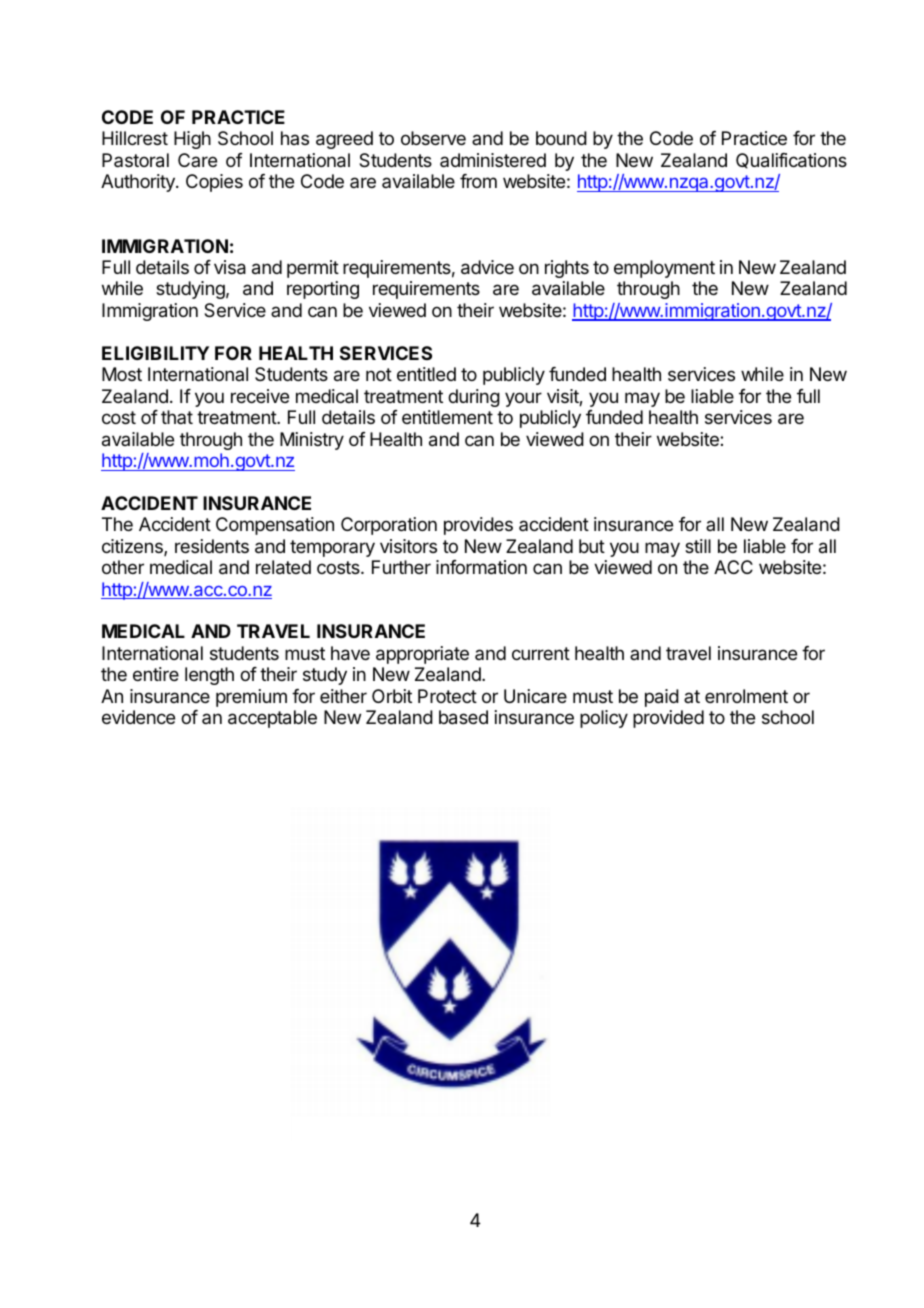 The width and height of the image is (924, 1308). What do you see at coordinates (251, 698) in the image?
I see `premium` at bounding box center [251, 698].
